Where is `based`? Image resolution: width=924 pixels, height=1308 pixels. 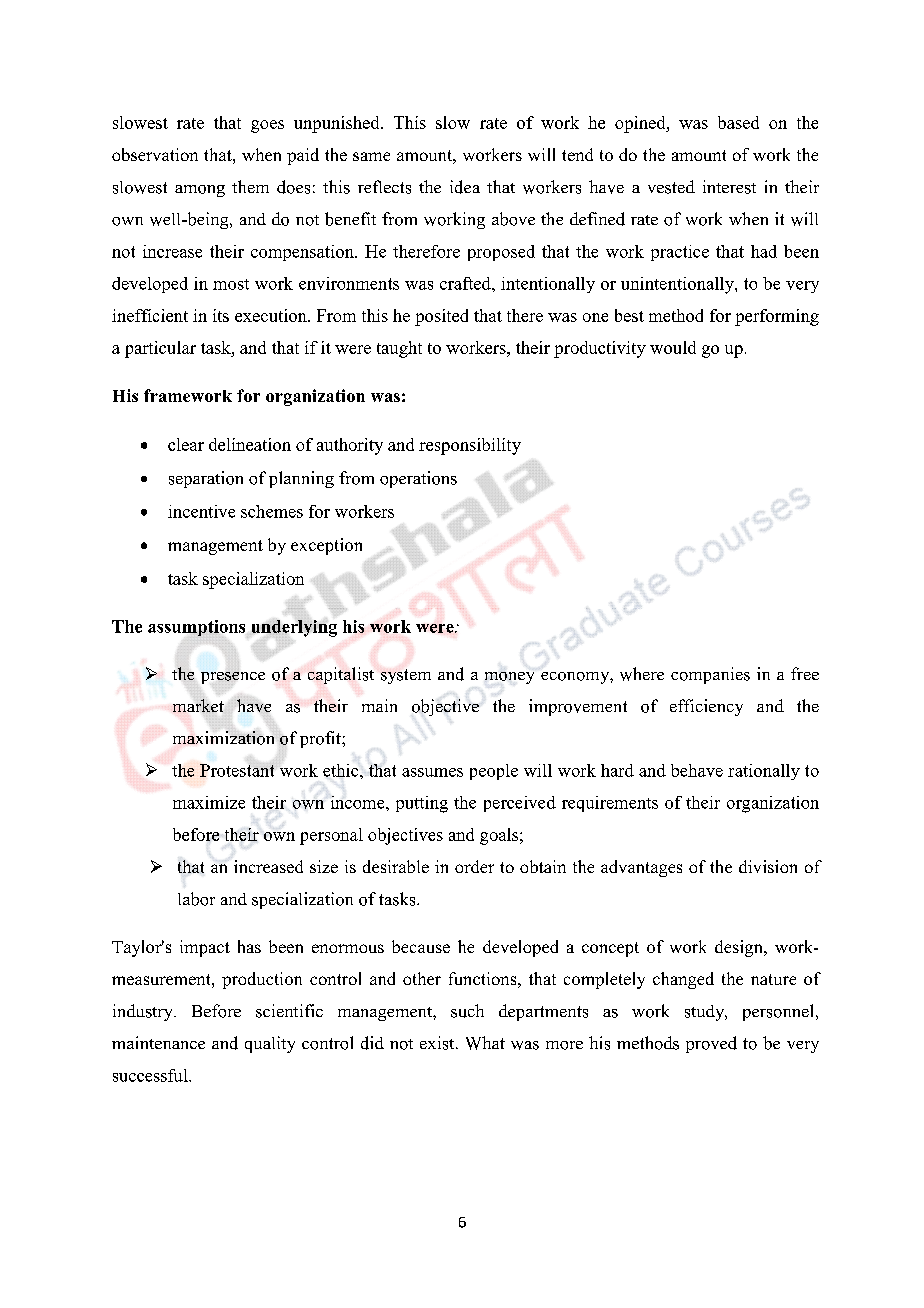 based is located at coordinates (738, 122).
